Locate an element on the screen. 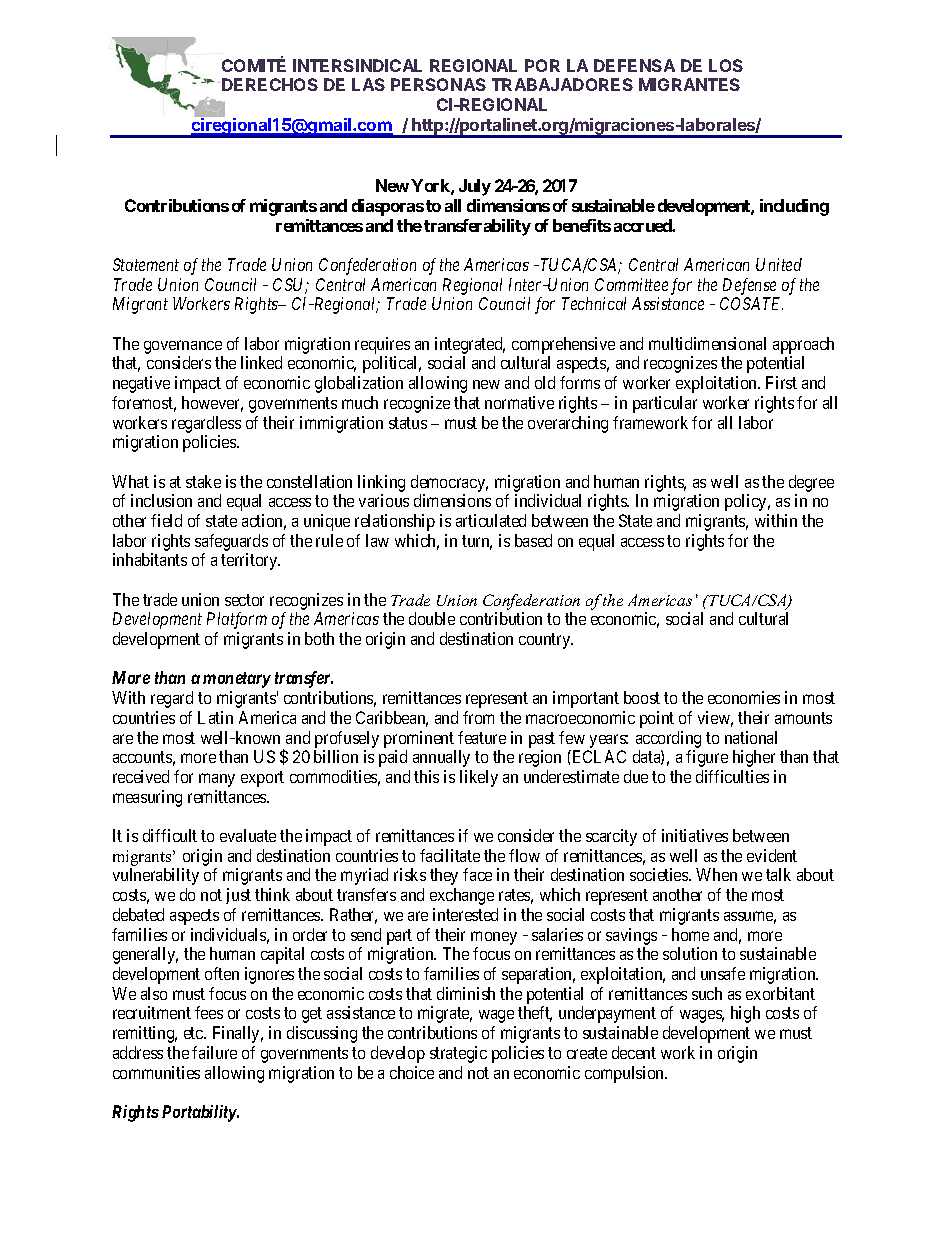  LOS is located at coordinates (726, 65).
